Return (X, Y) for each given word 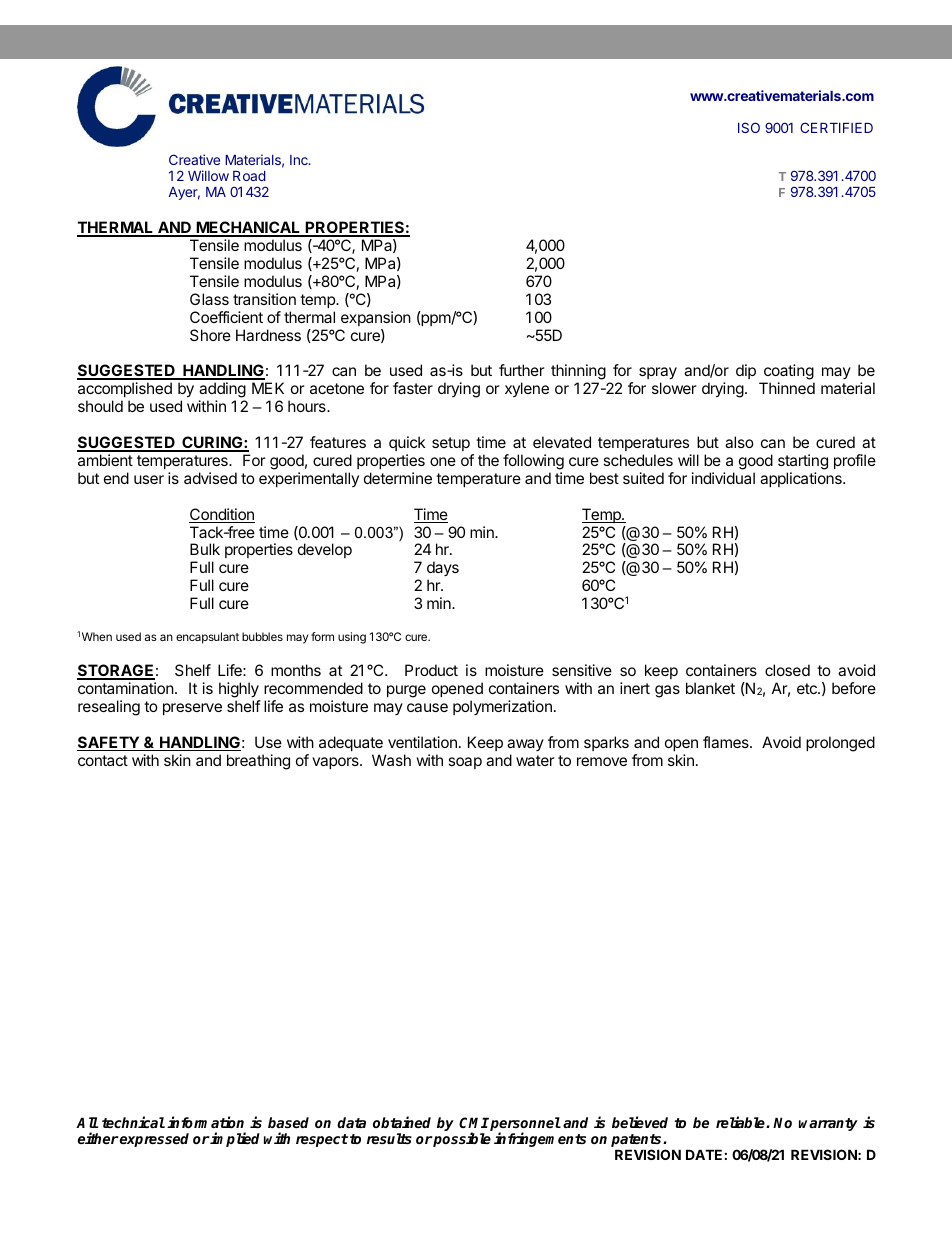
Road (249, 176)
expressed (153, 1140)
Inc (300, 160)
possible (461, 1139)
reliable (741, 1122)
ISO (749, 127)
